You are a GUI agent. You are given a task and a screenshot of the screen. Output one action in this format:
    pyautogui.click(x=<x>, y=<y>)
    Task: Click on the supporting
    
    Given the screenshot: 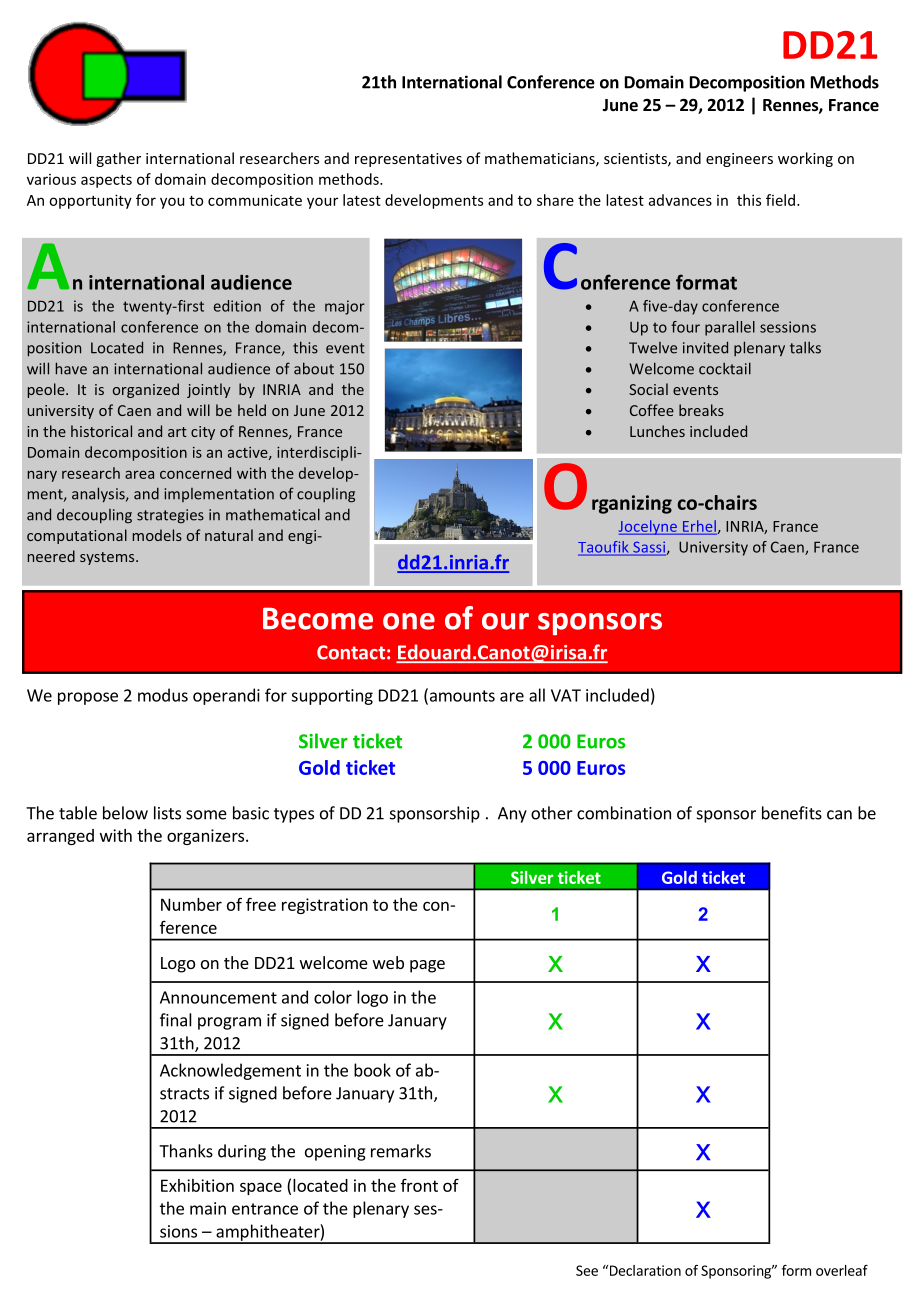 What is the action you would take?
    pyautogui.click(x=332, y=697)
